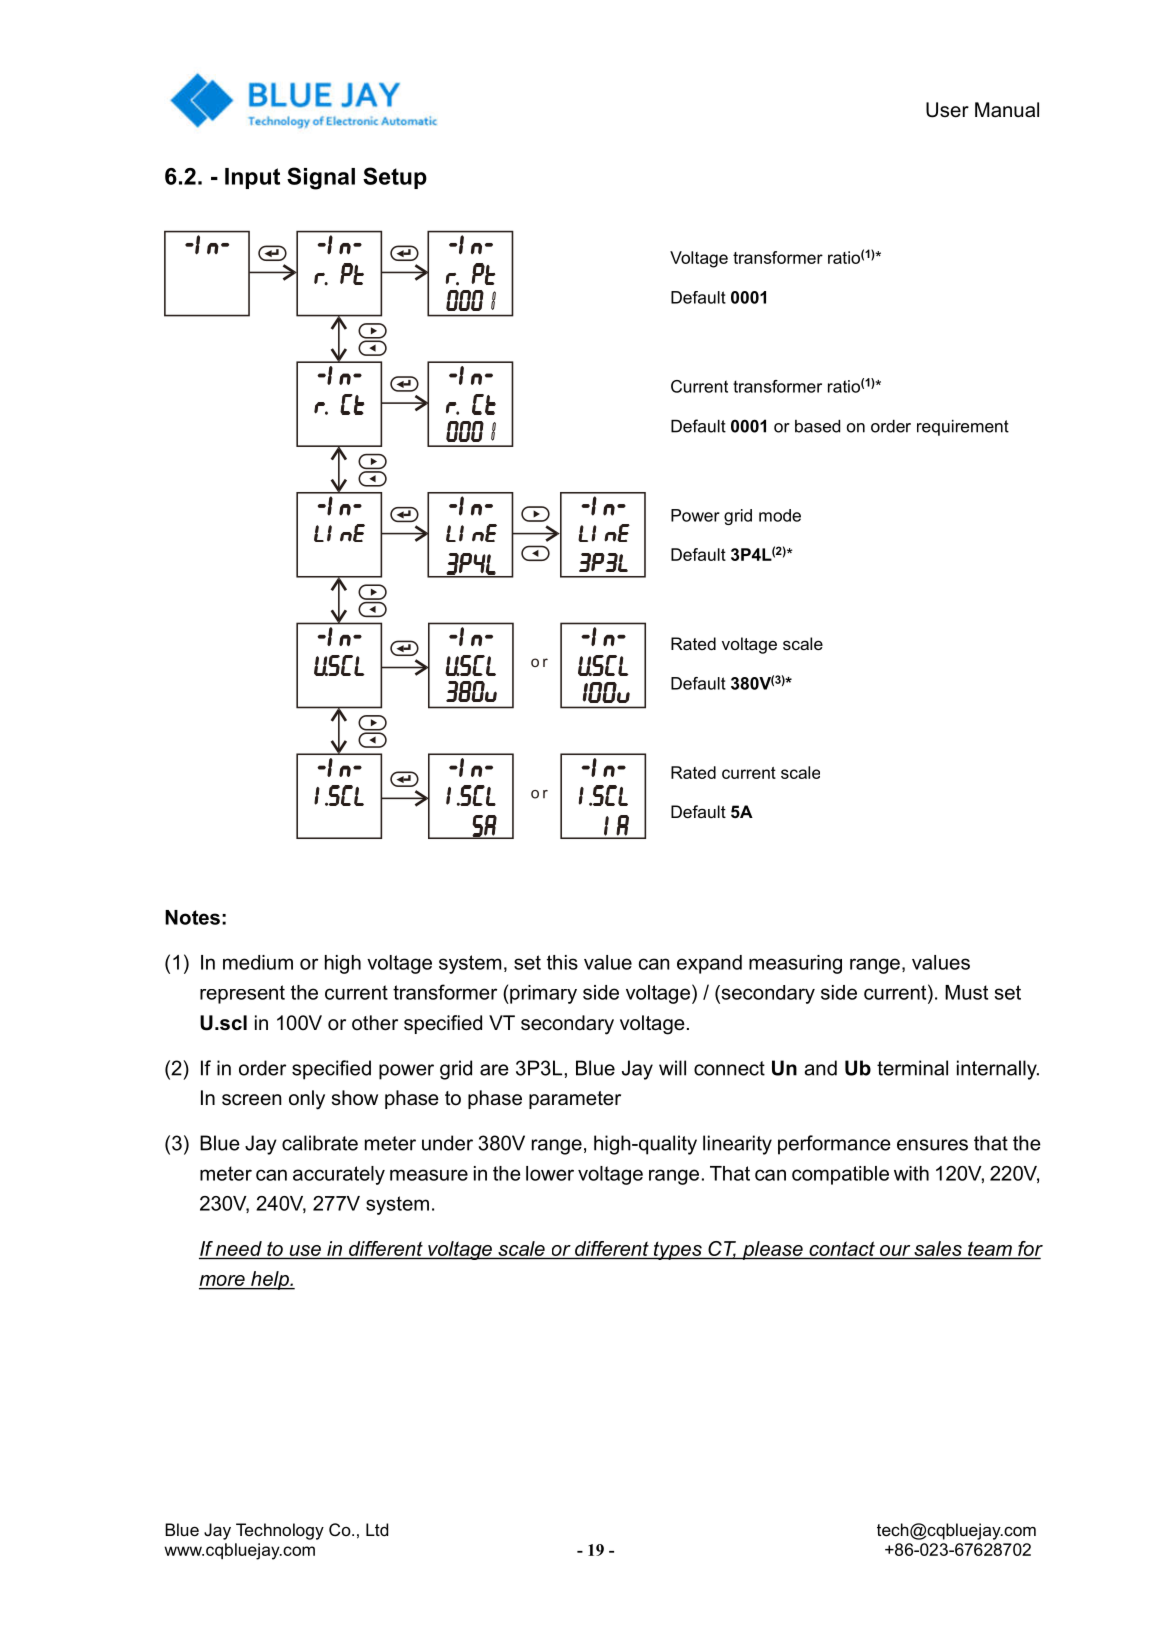  Describe the element at coordinates (395, 178) in the document. I see `Setup` at that location.
